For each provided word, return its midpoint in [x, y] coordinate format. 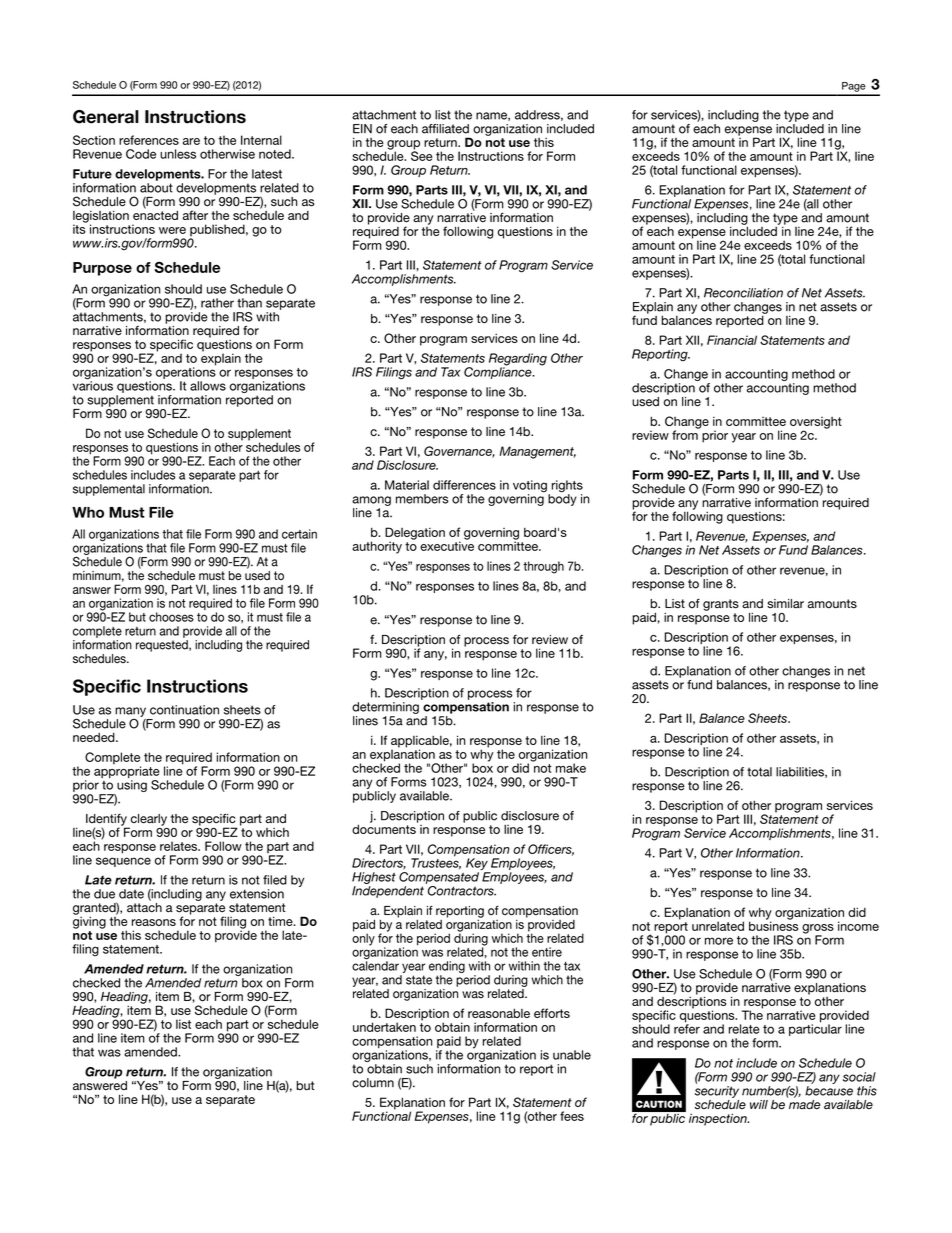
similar [785, 604]
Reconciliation [743, 293]
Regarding [518, 360]
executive [447, 545]
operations [186, 373]
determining [385, 708]
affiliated [445, 129]
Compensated [439, 878]
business [773, 925]
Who [88, 512]
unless [178, 154]
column [373, 1083]
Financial [732, 340]
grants [721, 605]
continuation [184, 710]
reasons [154, 922]
